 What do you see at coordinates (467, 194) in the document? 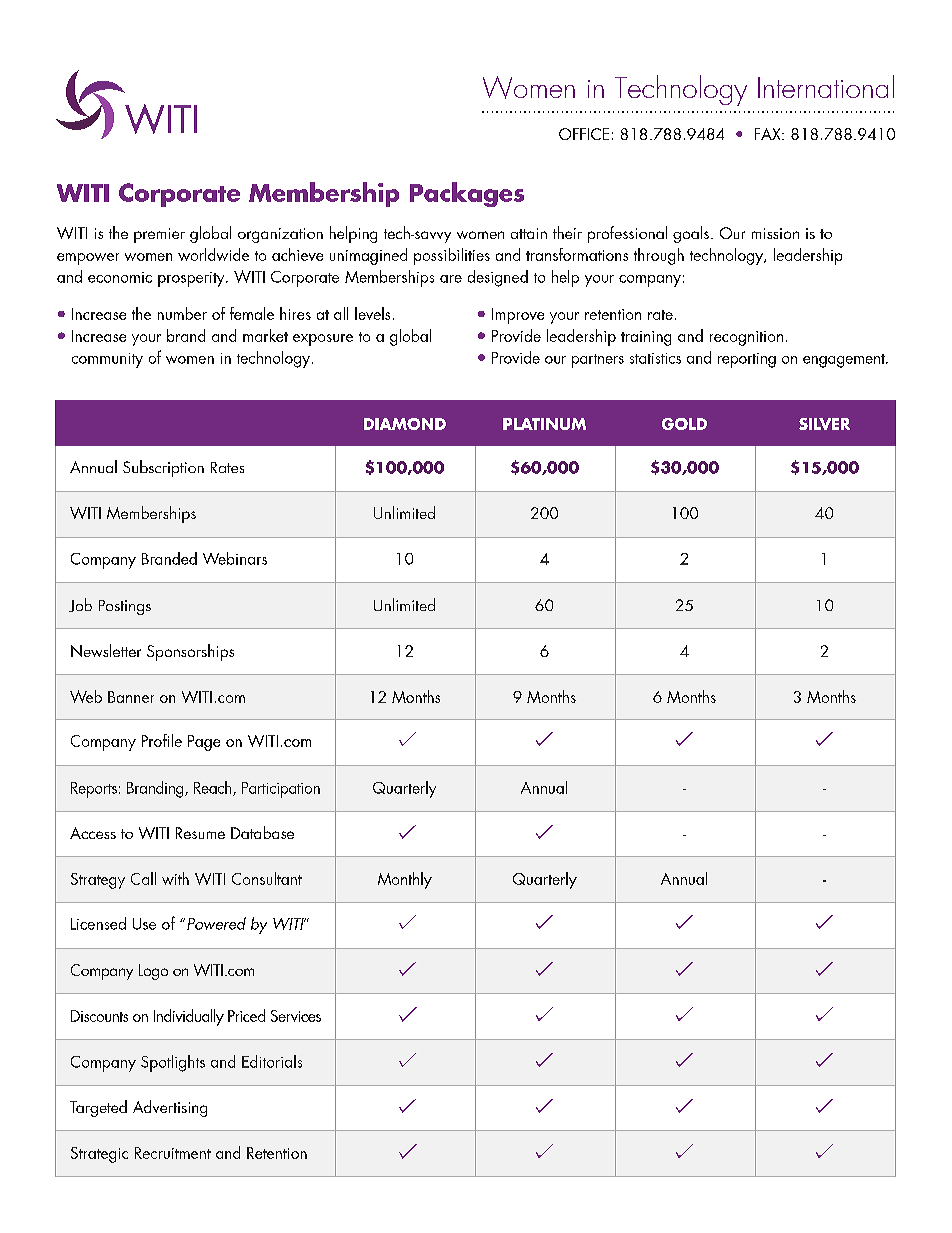
I see `Packages` at bounding box center [467, 194].
